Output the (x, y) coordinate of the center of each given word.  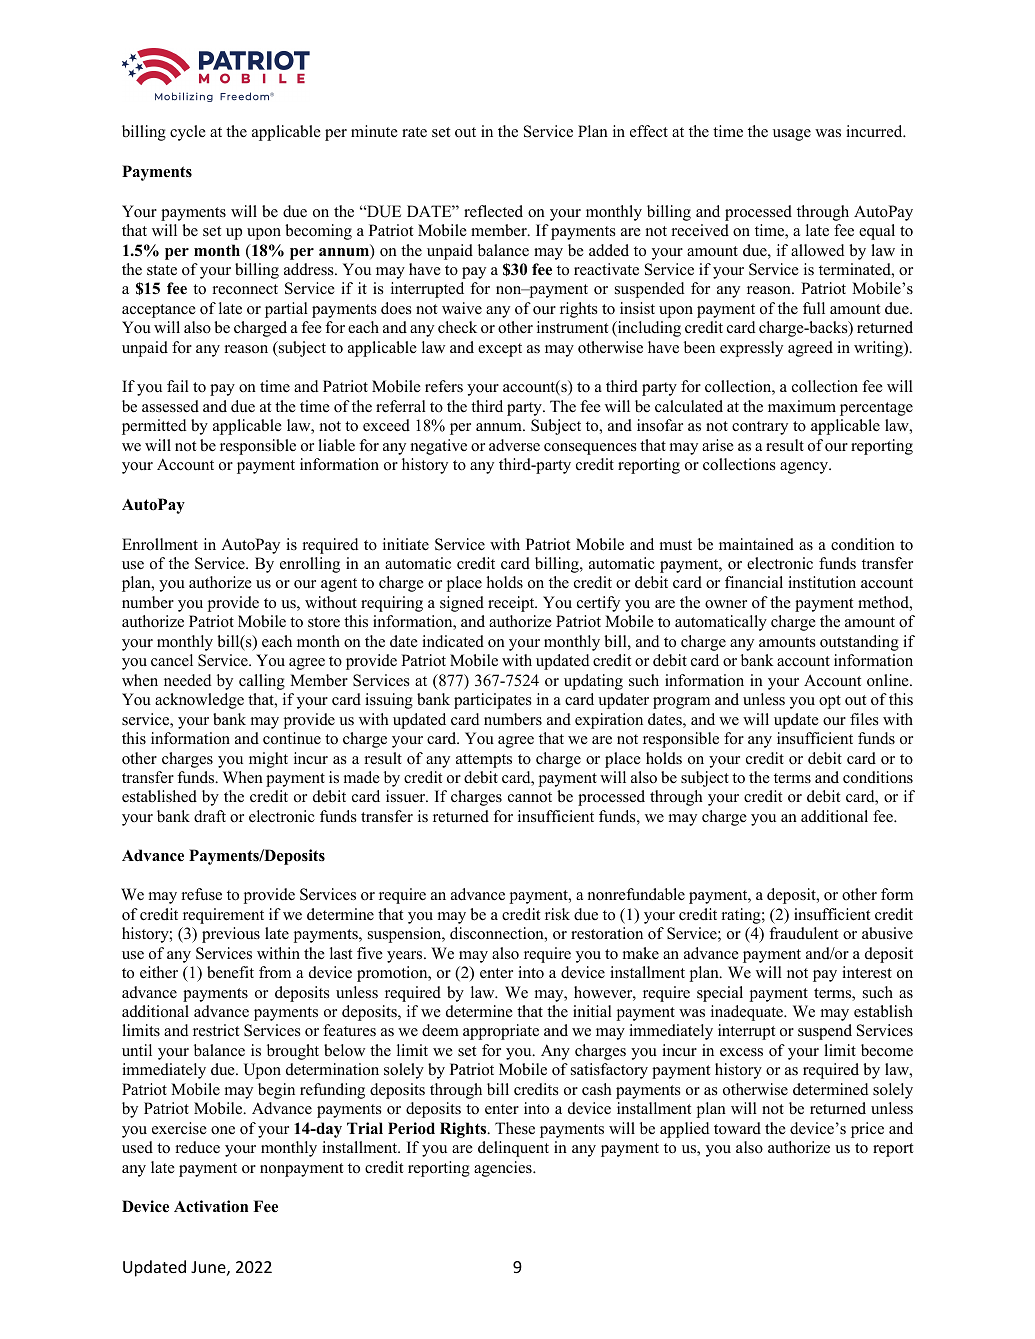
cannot (530, 797)
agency (805, 468)
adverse (514, 445)
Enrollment (160, 544)
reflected (493, 211)
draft (210, 816)
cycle (188, 133)
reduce (197, 1147)
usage (792, 135)
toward (737, 1128)
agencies (504, 1169)
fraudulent (803, 933)
